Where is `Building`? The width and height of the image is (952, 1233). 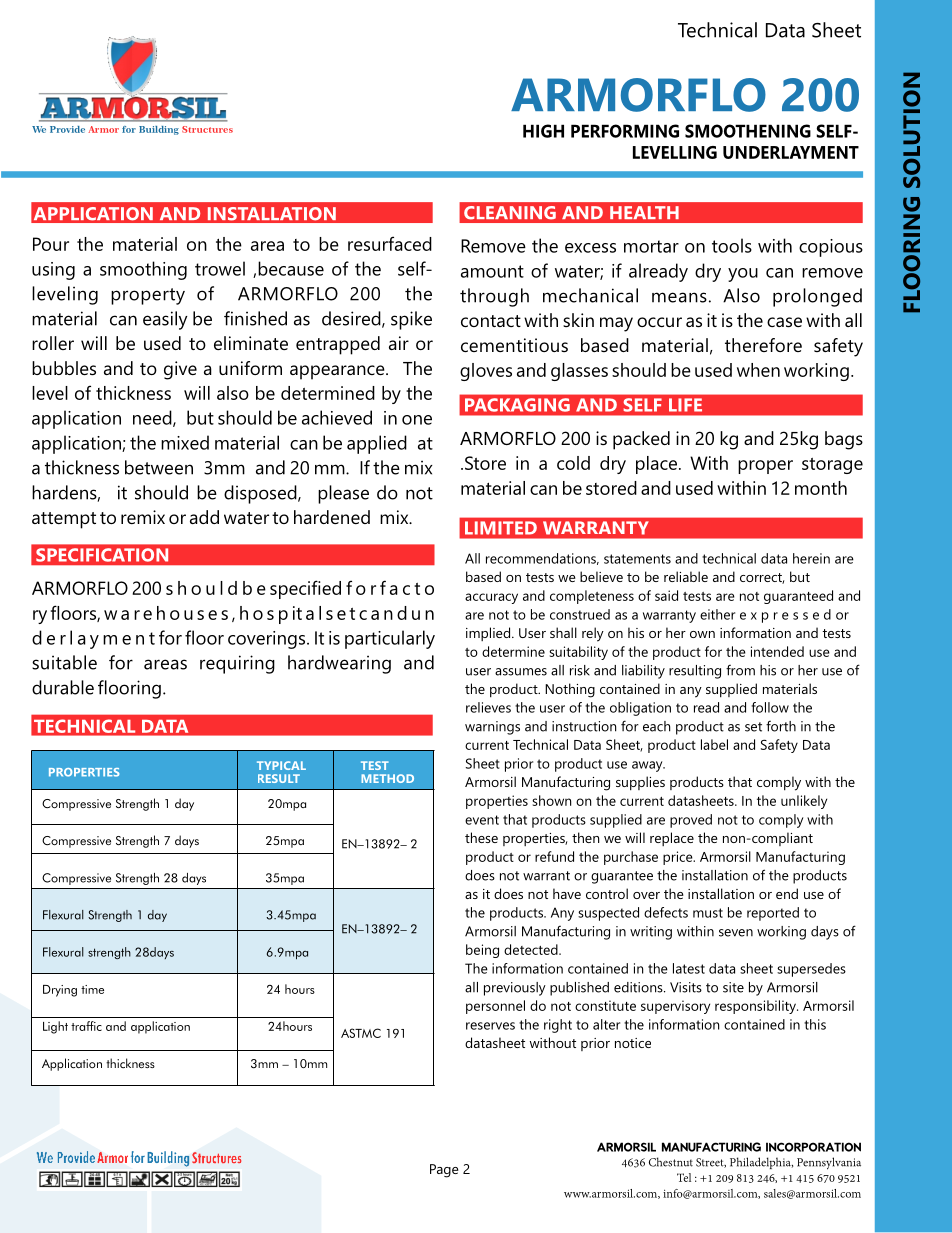 Building is located at coordinates (159, 130).
